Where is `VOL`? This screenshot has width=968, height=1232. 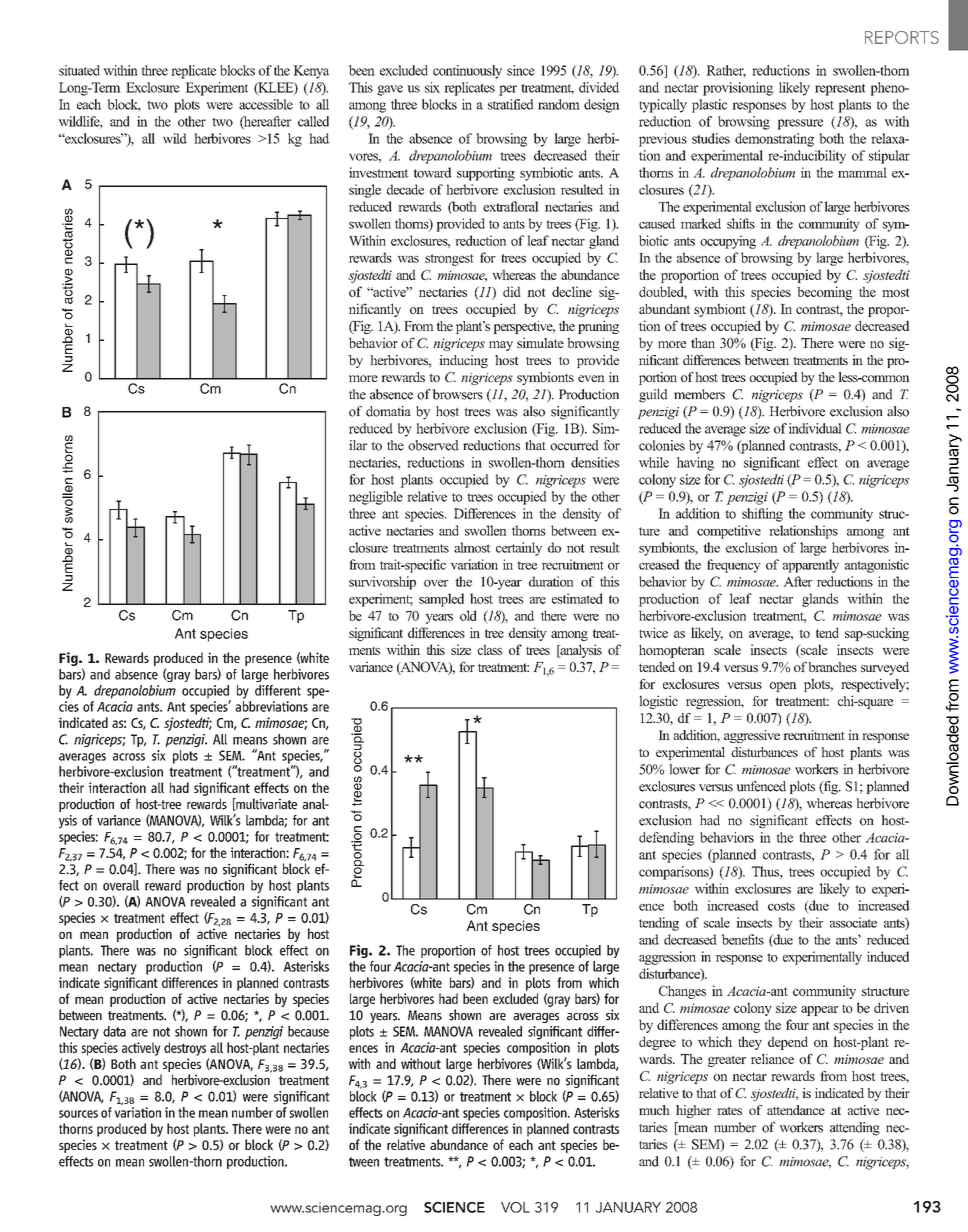 VOL is located at coordinates (515, 1207).
